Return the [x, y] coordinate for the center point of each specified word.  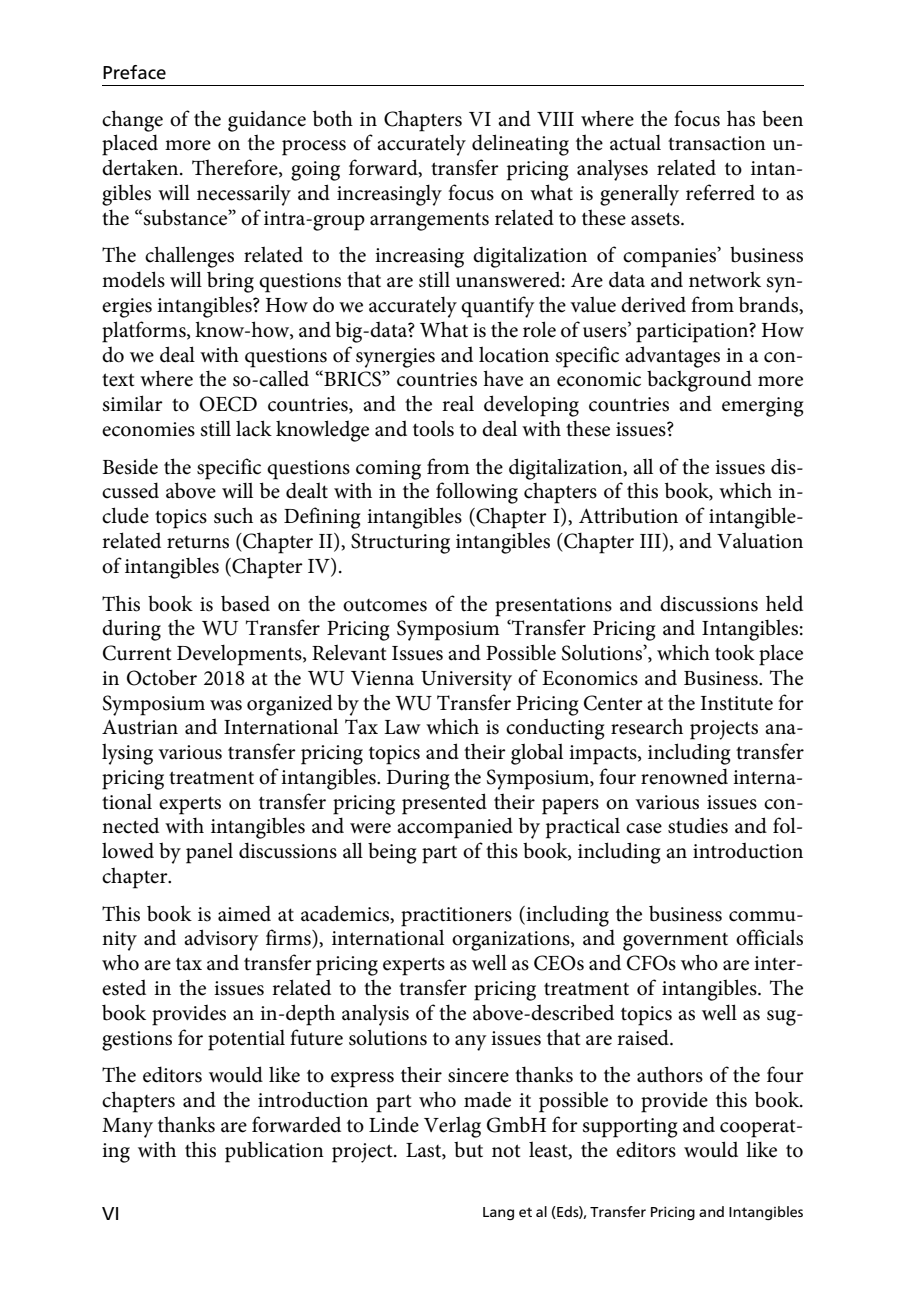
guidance [267, 121]
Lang [498, 1213]
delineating [520, 145]
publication [274, 1152]
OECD [228, 404]
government [675, 942]
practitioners [456, 917]
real [458, 403]
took [735, 652]
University [466, 681]
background [699, 381]
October [162, 678]
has [741, 118]
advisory [221, 940]
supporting [630, 1128]
